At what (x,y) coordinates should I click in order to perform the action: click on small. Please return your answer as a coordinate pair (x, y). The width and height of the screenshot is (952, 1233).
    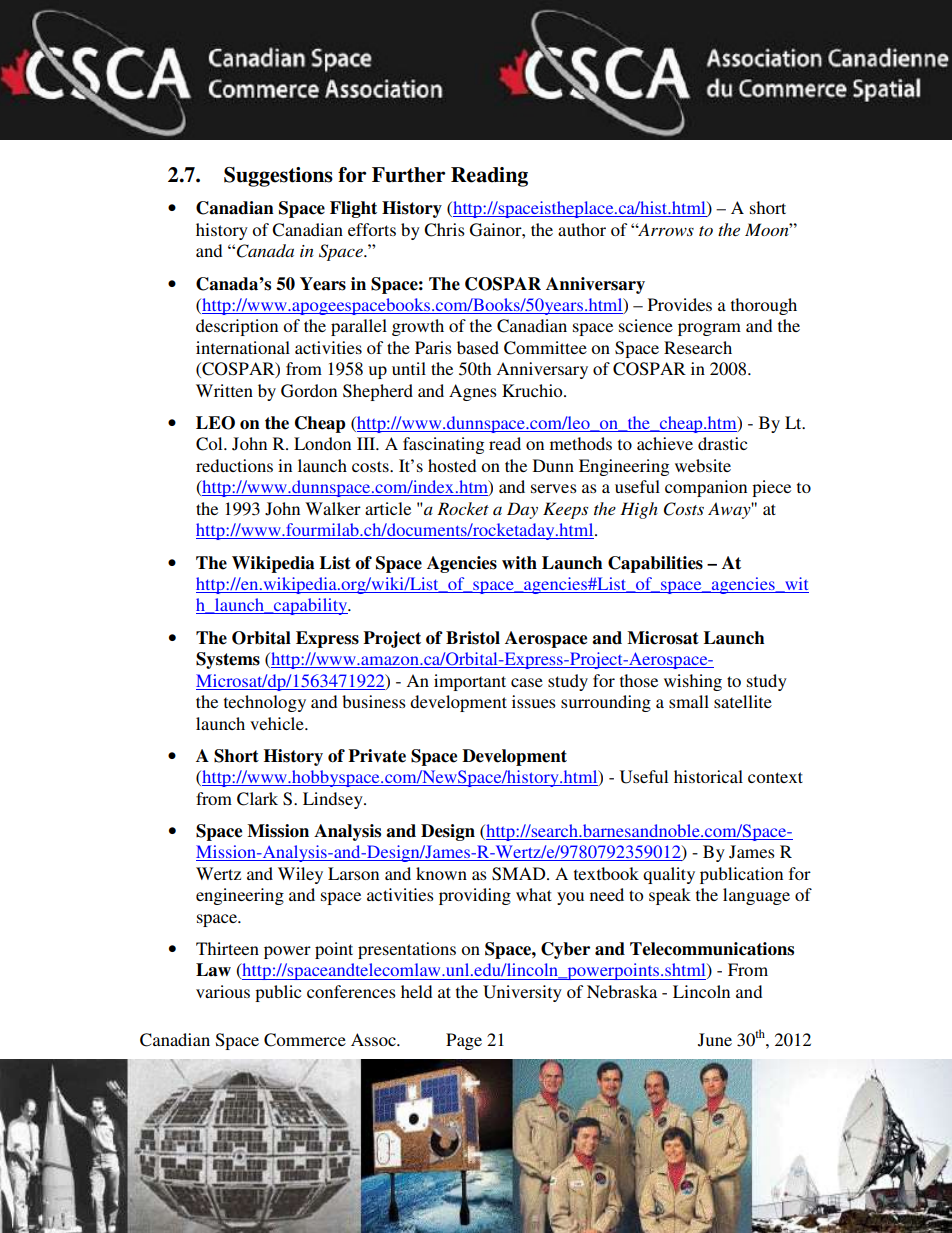
    Looking at the image, I should click on (689, 701).
